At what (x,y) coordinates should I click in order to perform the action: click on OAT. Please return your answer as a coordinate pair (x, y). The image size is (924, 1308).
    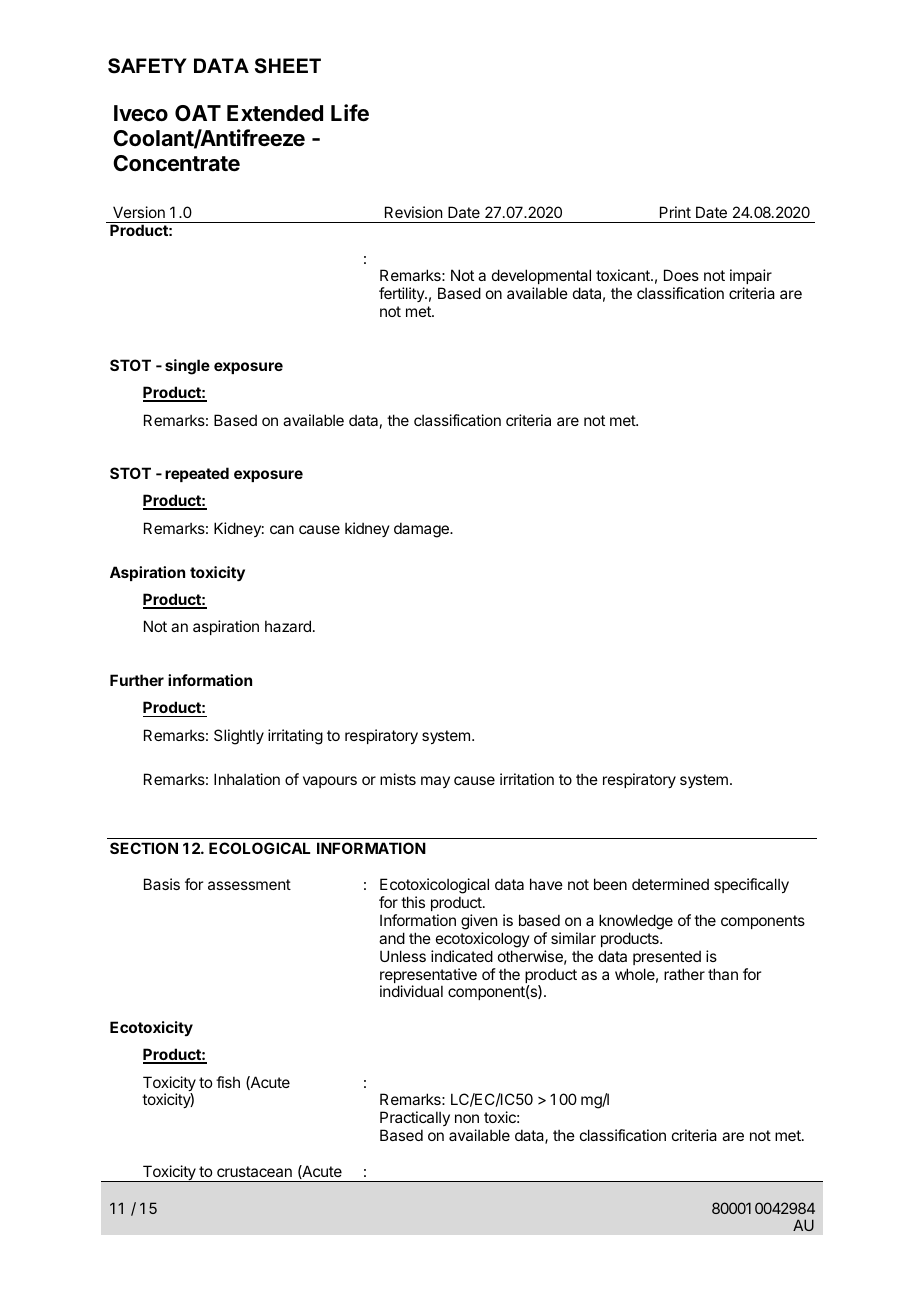
    Looking at the image, I should click on (198, 113).
